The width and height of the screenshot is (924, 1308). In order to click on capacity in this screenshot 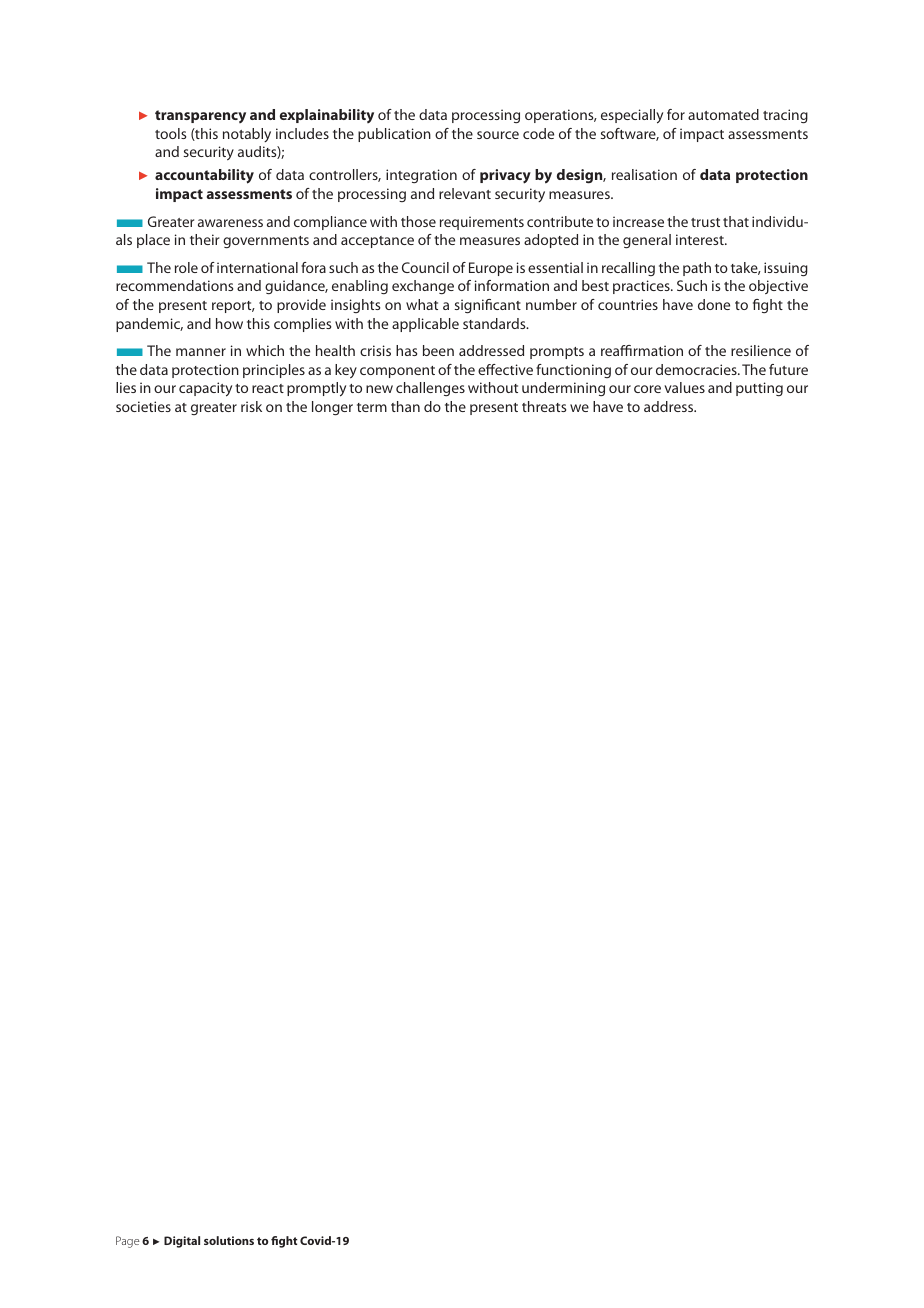, I will do `click(205, 389)`.
